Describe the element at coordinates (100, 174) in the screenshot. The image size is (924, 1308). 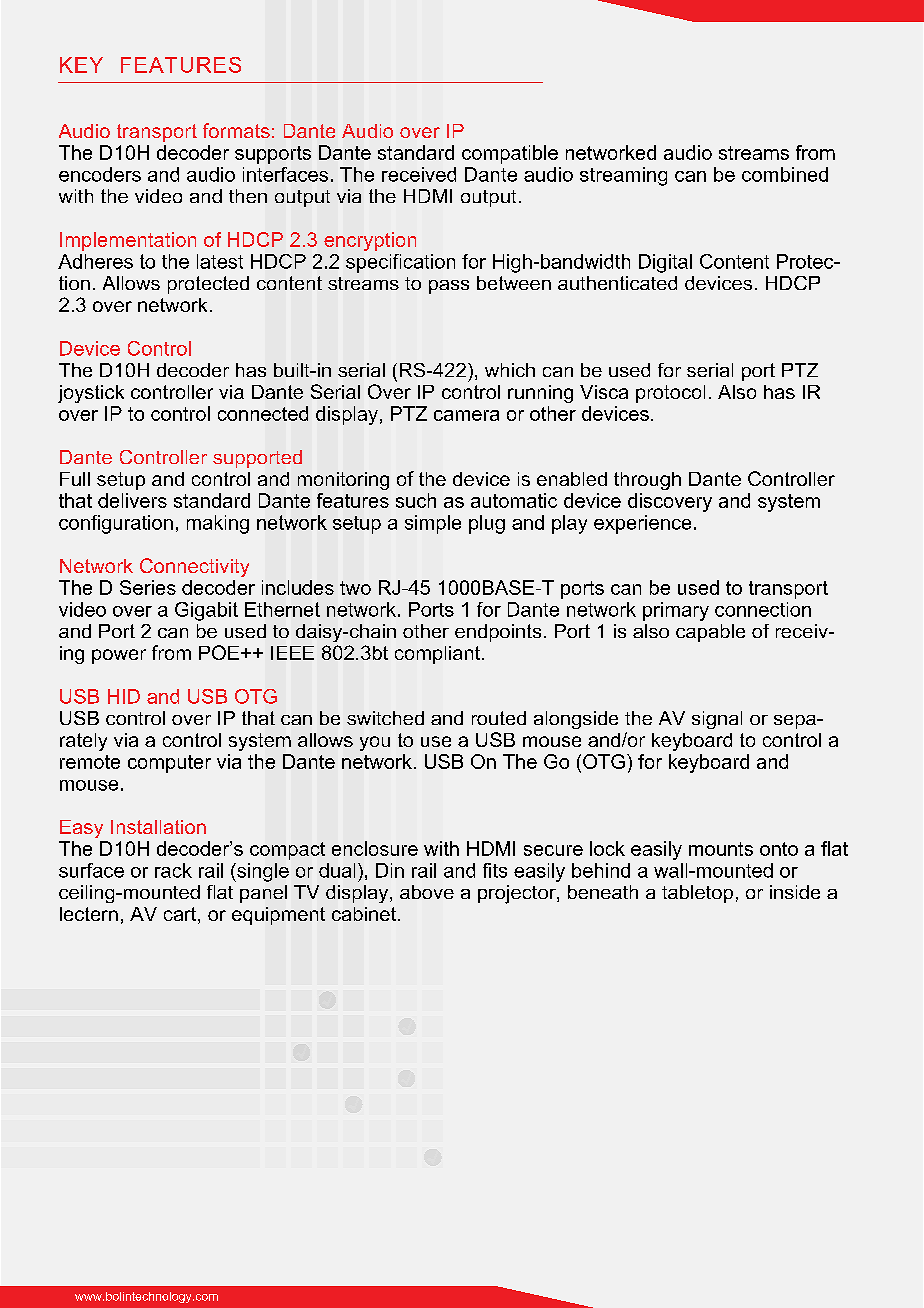
I see `encoders` at that location.
